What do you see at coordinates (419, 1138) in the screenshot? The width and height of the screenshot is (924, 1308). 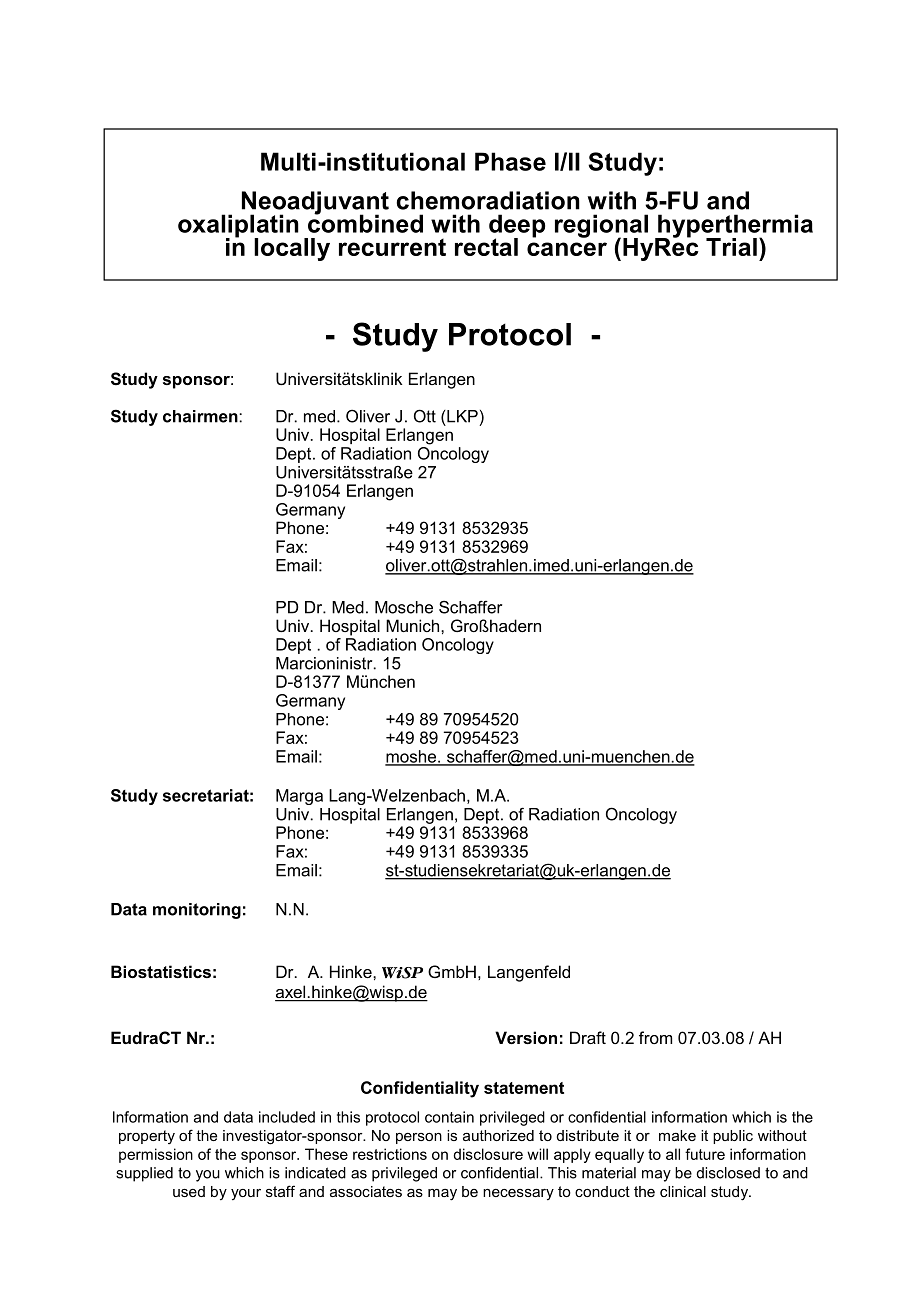 I see `person` at bounding box center [419, 1138].
